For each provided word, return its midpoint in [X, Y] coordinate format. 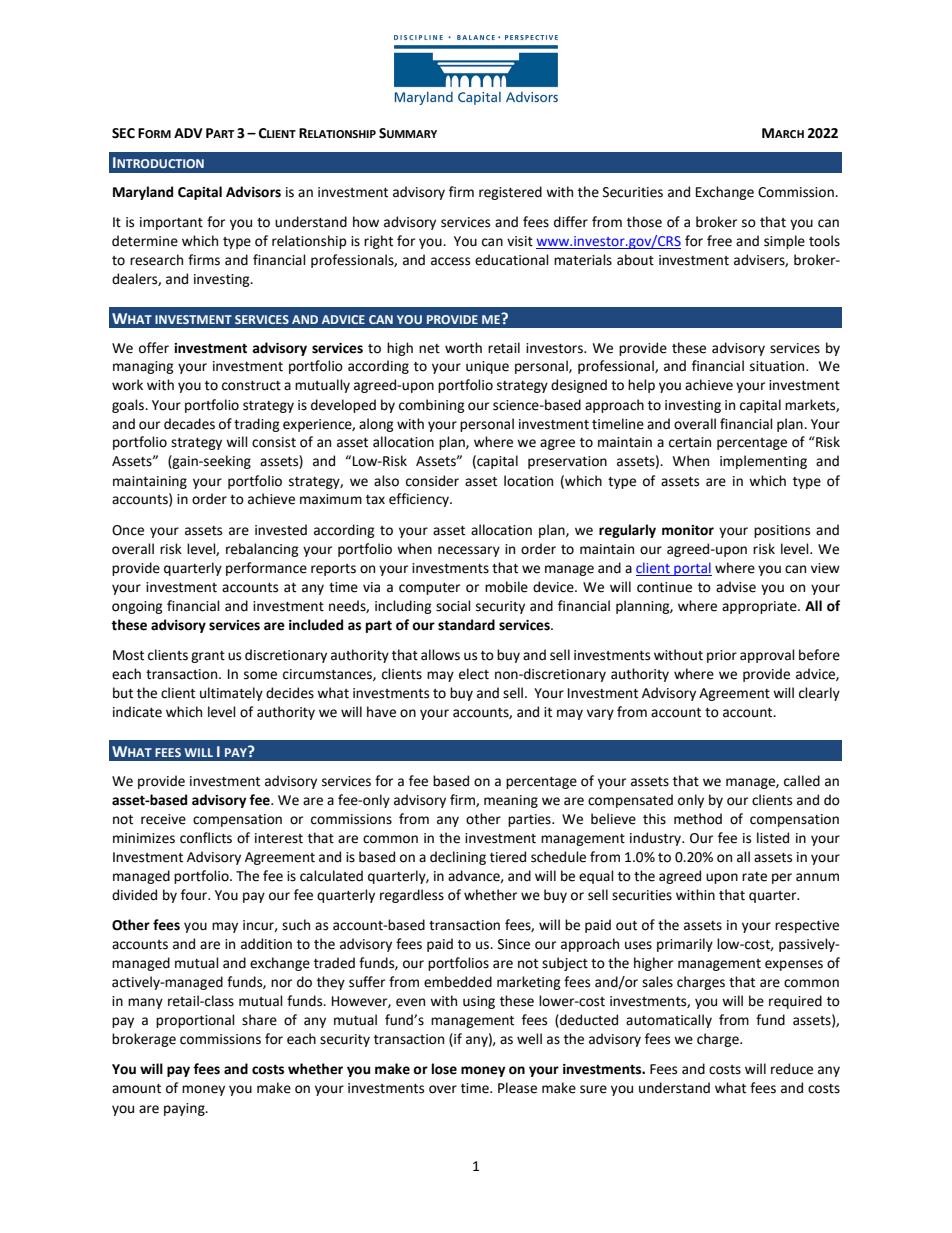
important [171, 223]
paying [185, 1109]
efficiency [420, 500]
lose [444, 1069]
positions [782, 531]
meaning [511, 801]
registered [510, 193]
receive [163, 819]
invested [281, 530]
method [698, 819]
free [719, 241]
